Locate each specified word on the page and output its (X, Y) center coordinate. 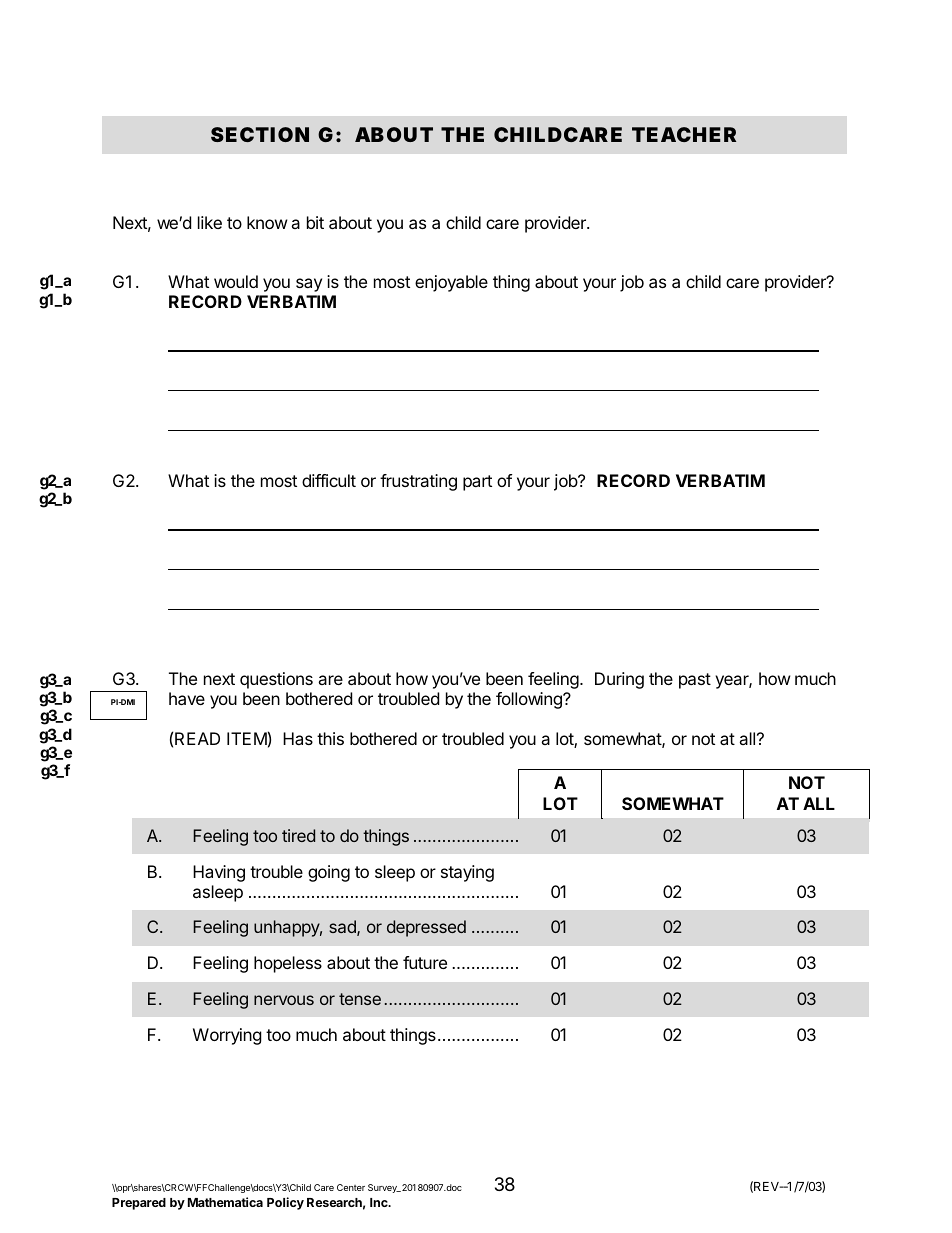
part (477, 483)
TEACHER (684, 134)
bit (315, 222)
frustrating (418, 482)
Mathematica (225, 1202)
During (619, 680)
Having (219, 873)
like (210, 222)
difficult (329, 480)
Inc (380, 1202)
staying (467, 873)
